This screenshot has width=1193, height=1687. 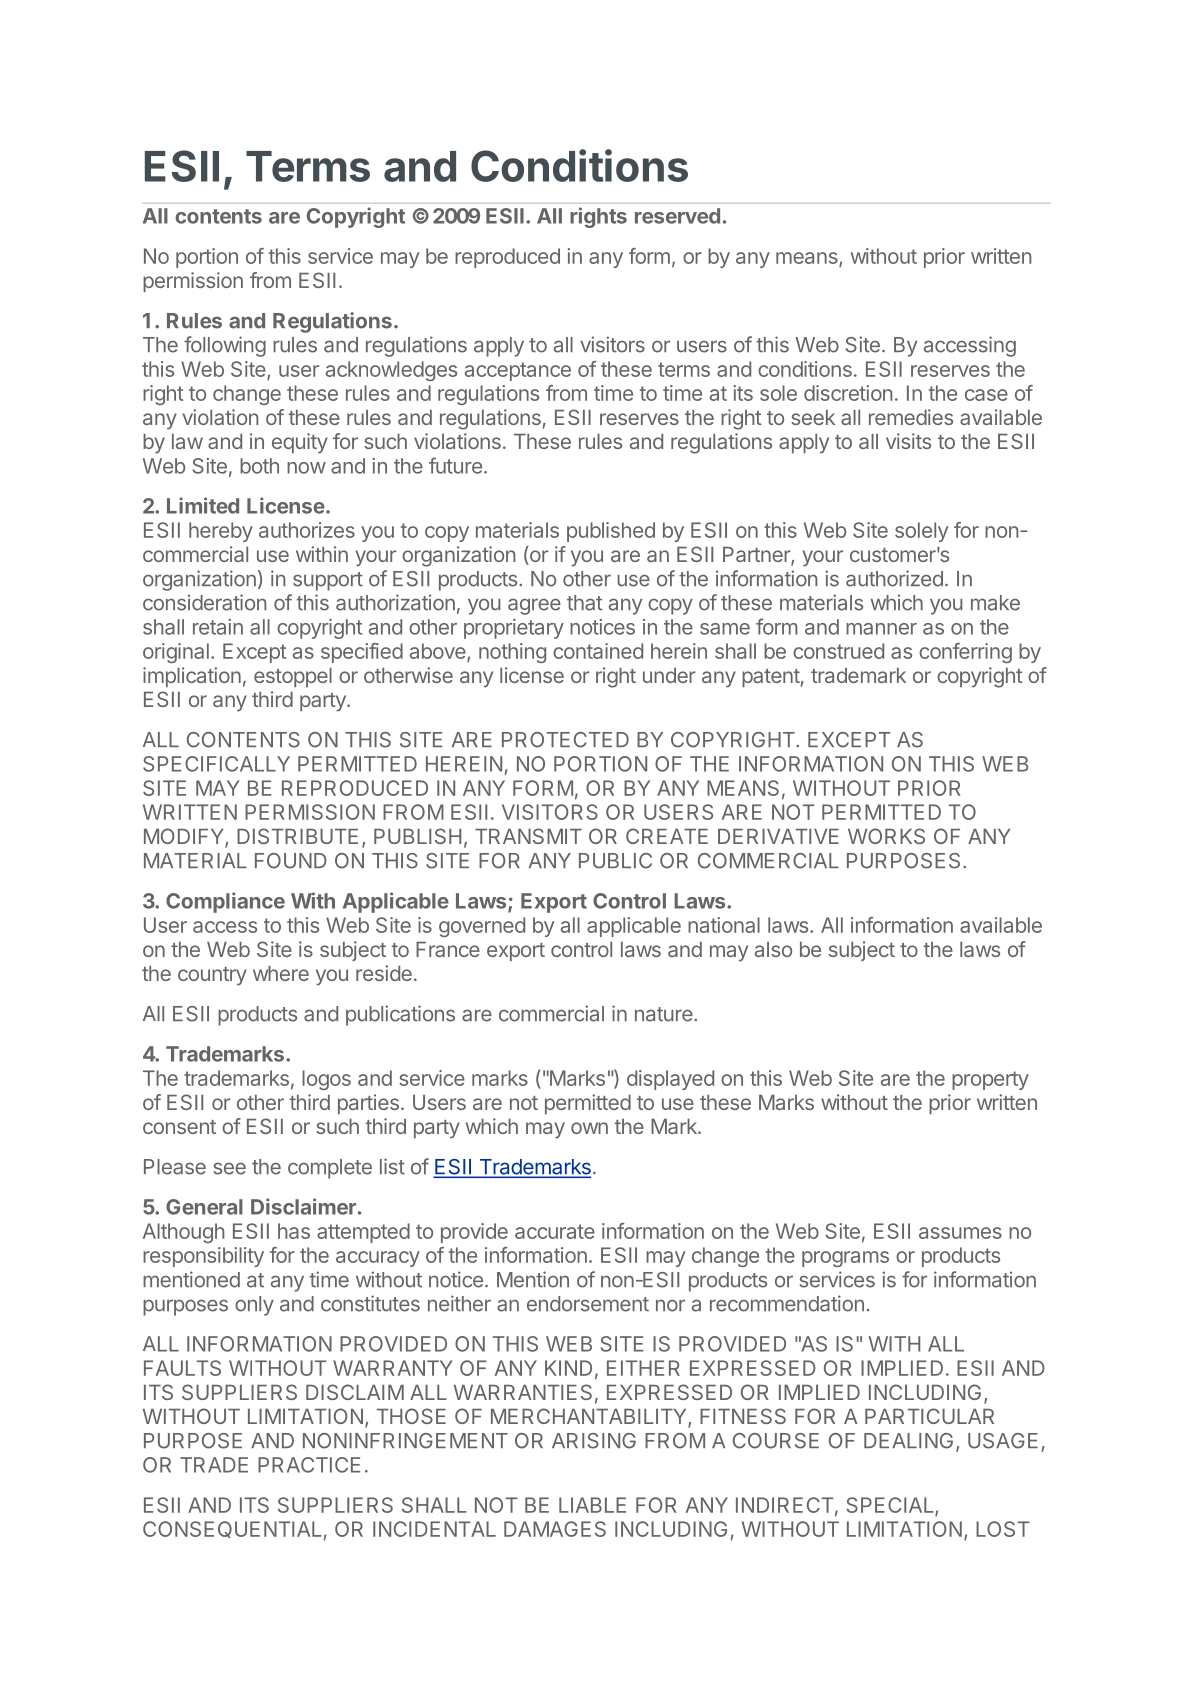 What do you see at coordinates (990, 1080) in the screenshot?
I see `property` at bounding box center [990, 1080].
